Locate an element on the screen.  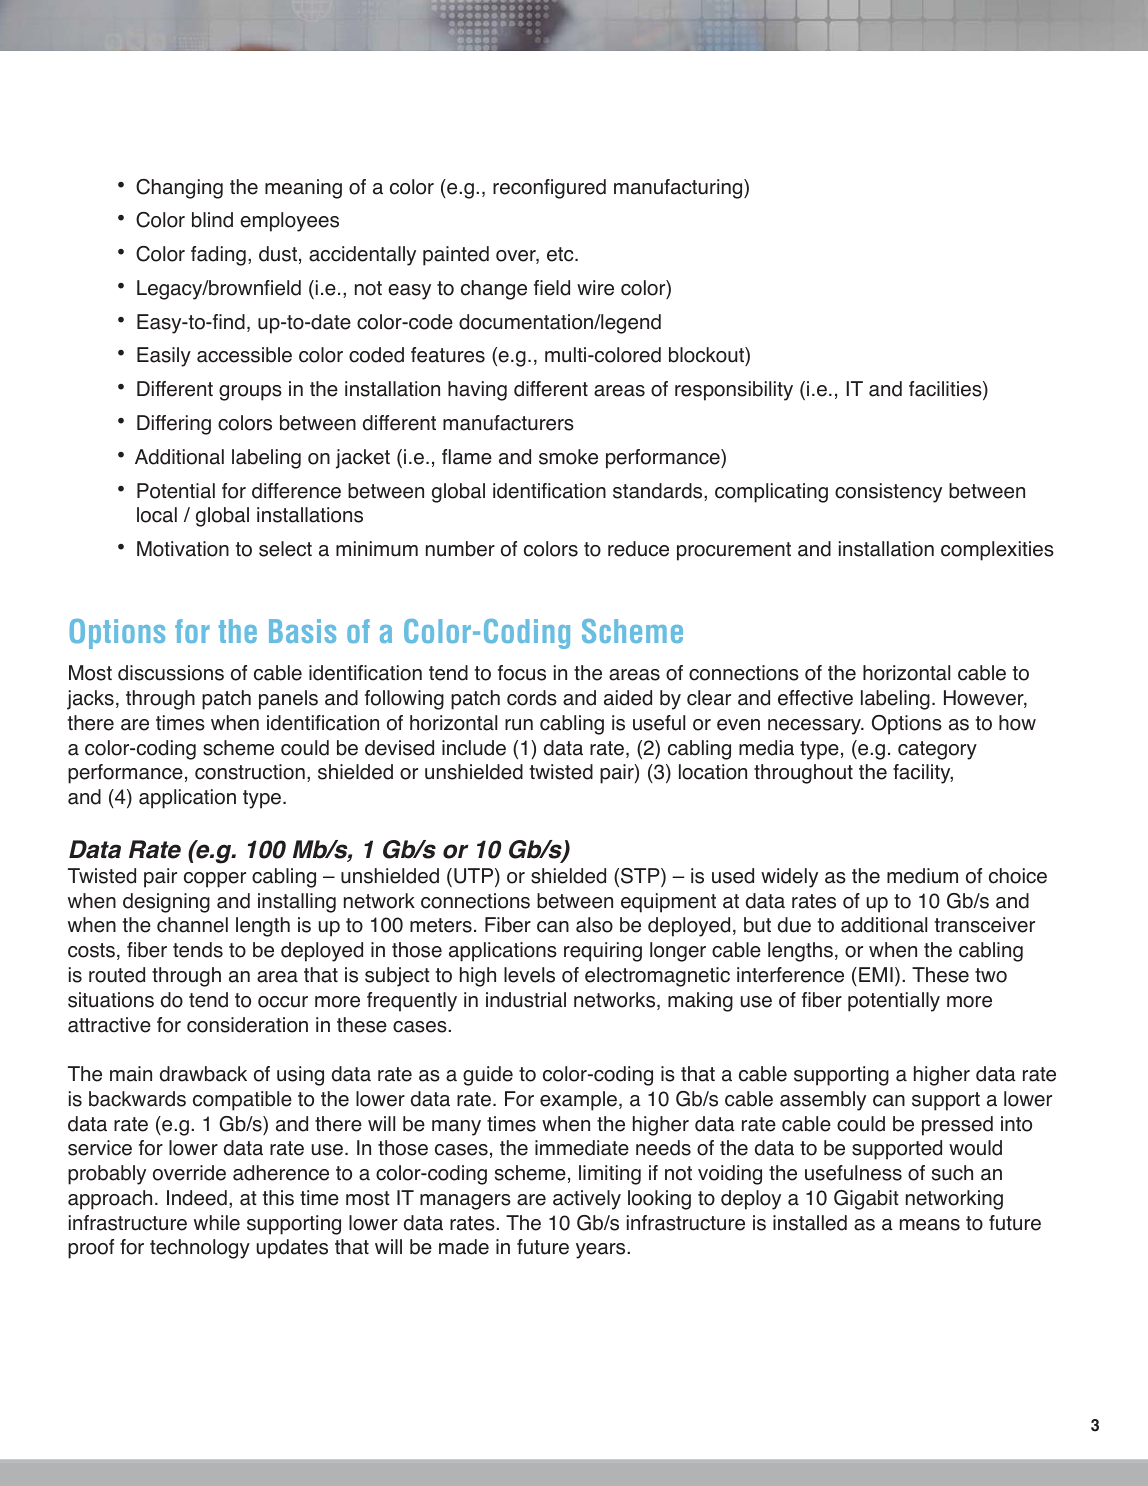
etc is located at coordinates (561, 254).
